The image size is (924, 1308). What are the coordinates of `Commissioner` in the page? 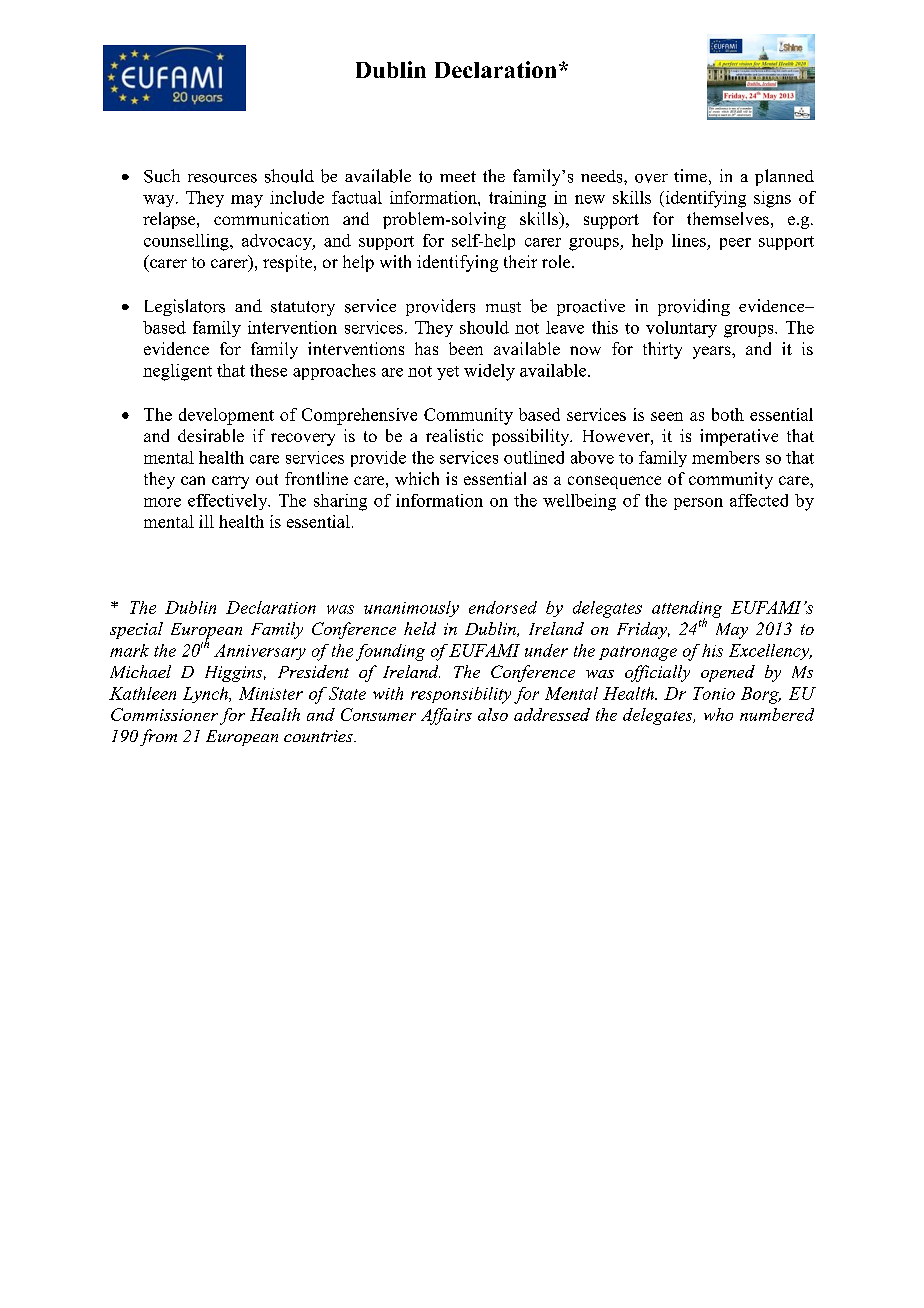 It's located at (164, 714).
